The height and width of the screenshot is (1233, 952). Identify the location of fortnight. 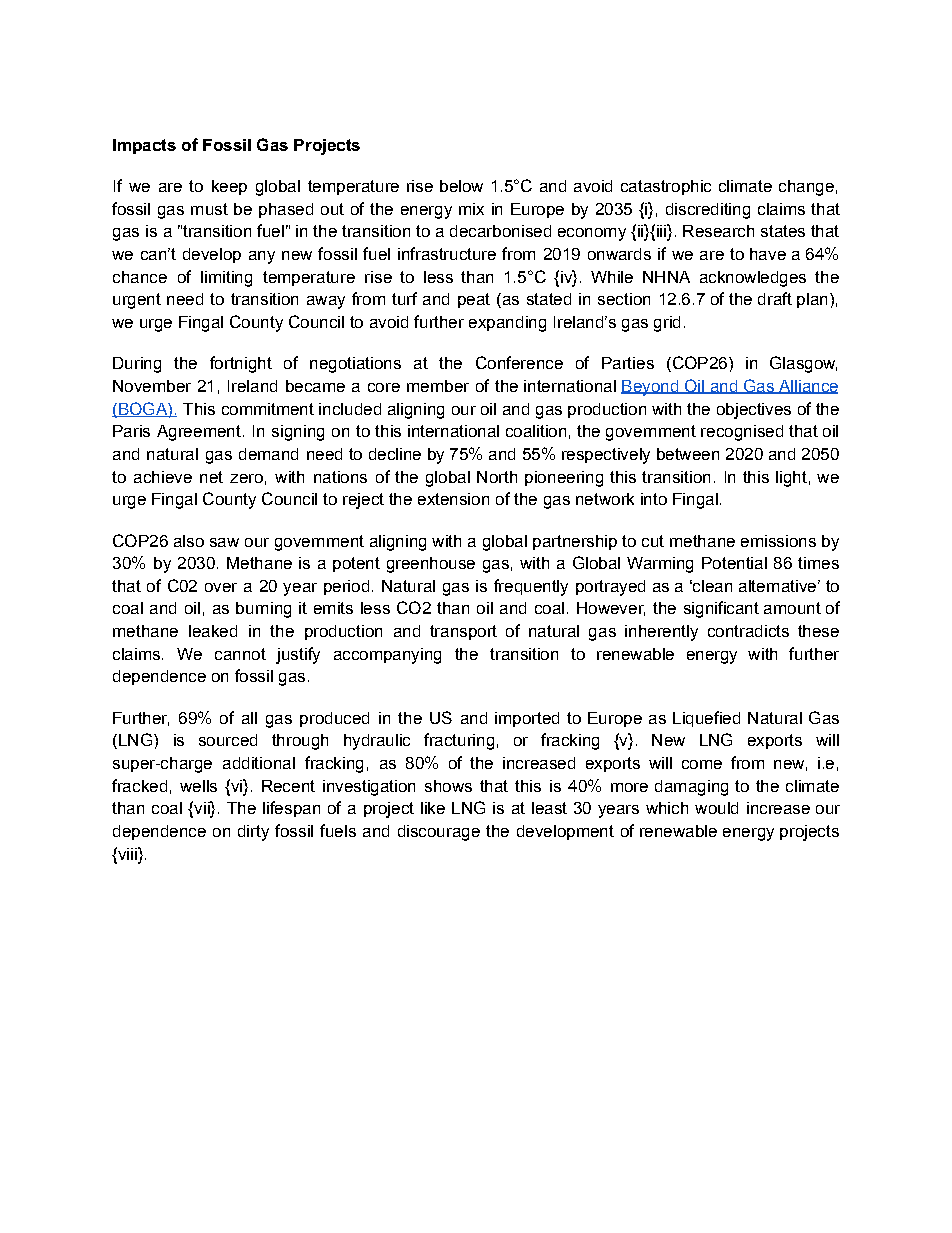
(241, 364).
